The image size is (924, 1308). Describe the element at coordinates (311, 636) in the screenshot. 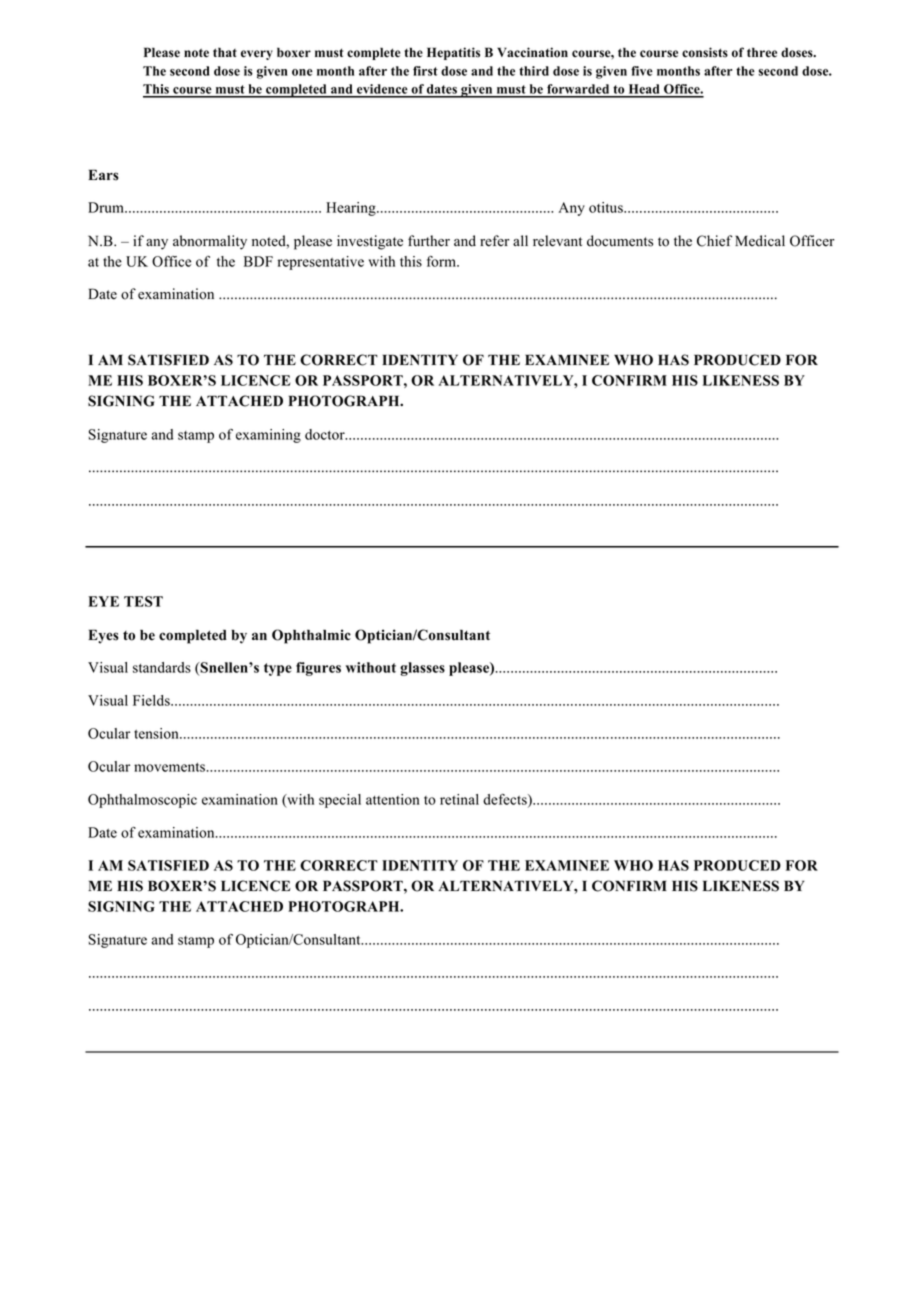

I see `Ophthalmic` at that location.
